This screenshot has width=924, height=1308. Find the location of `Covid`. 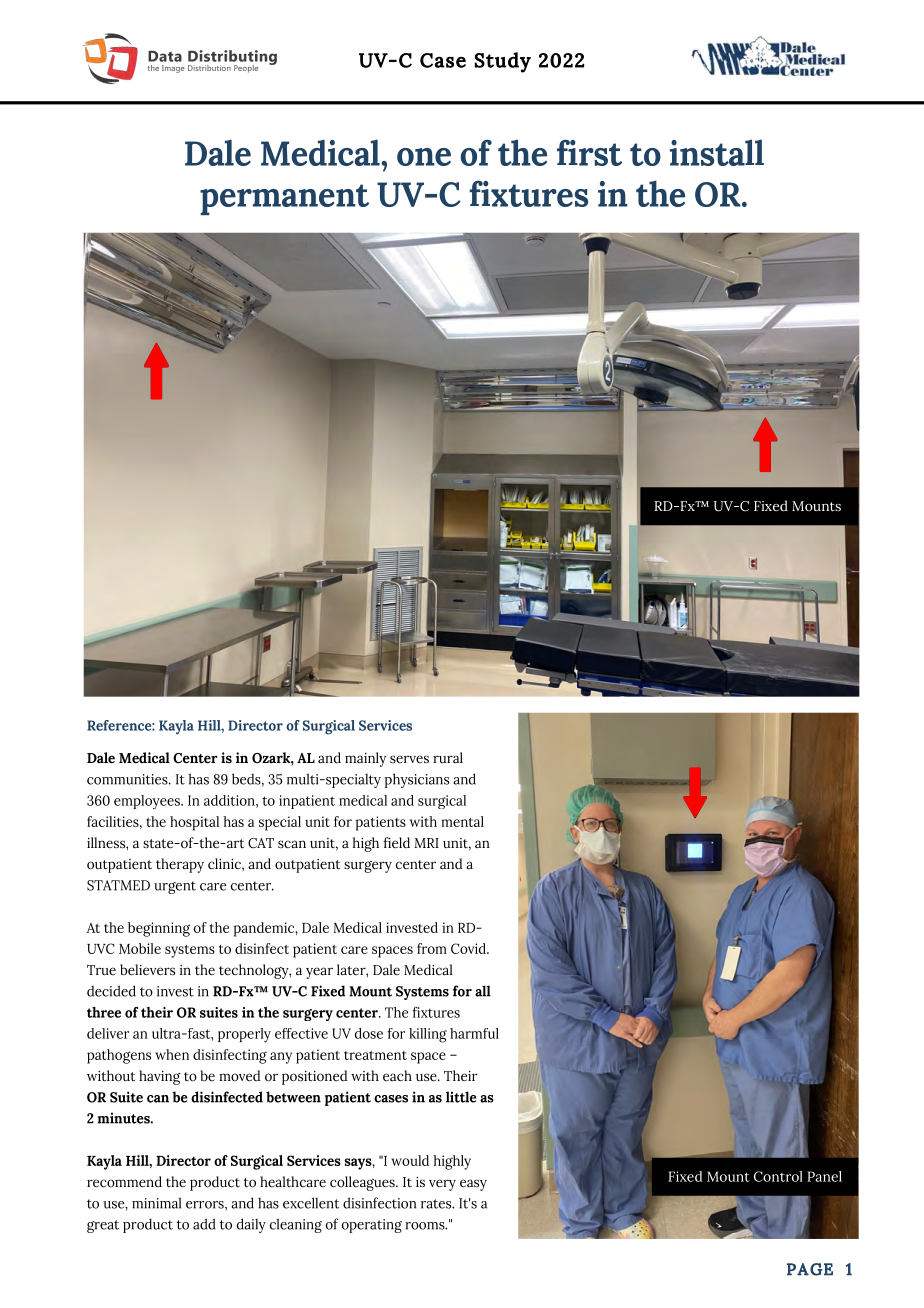

Covid is located at coordinates (469, 948).
